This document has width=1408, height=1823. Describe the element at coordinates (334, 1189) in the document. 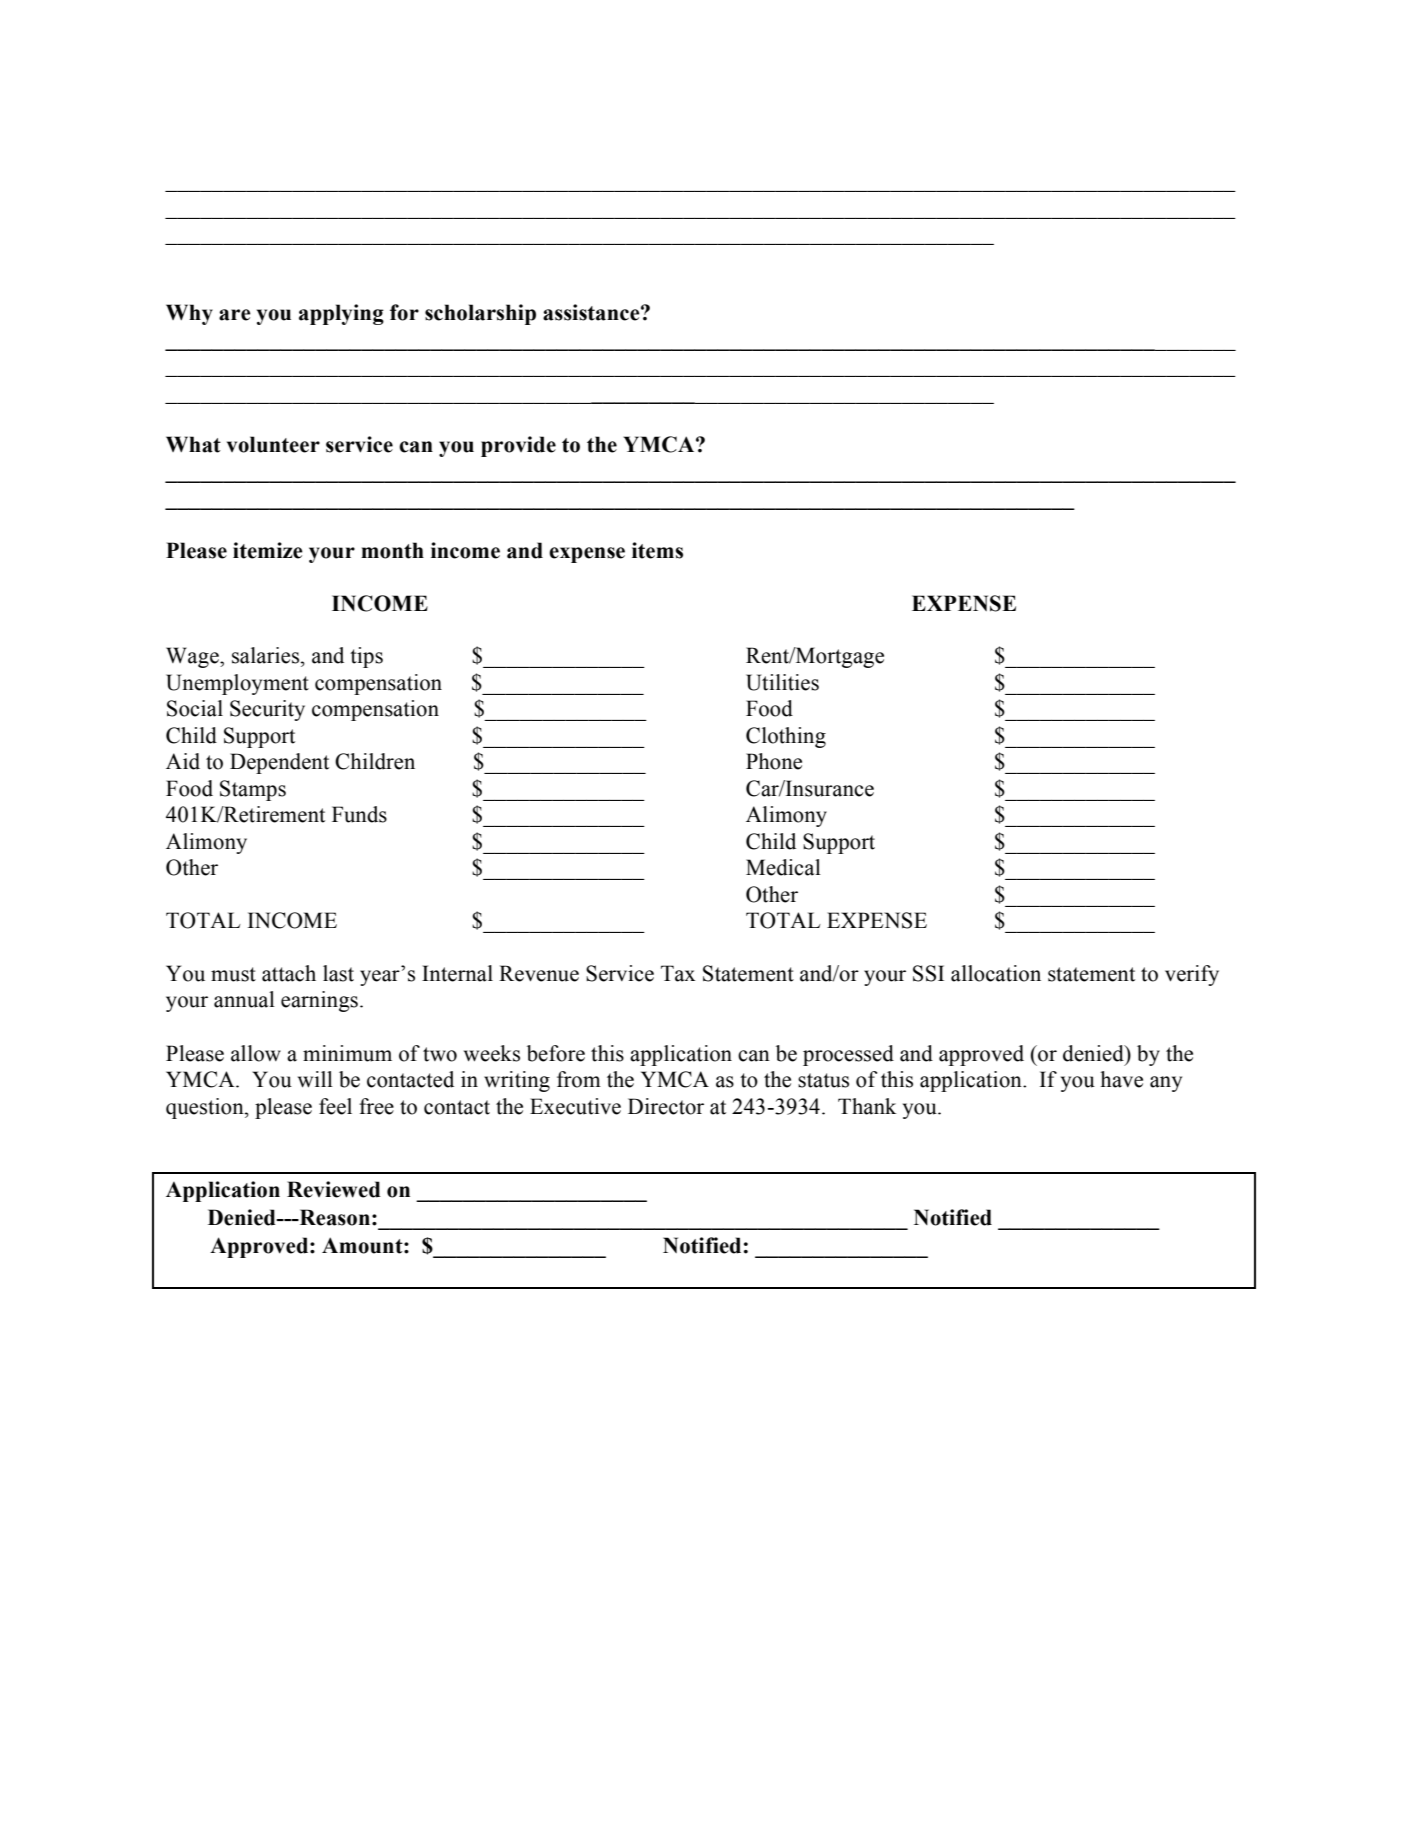

I see `Reviewed` at that location.
